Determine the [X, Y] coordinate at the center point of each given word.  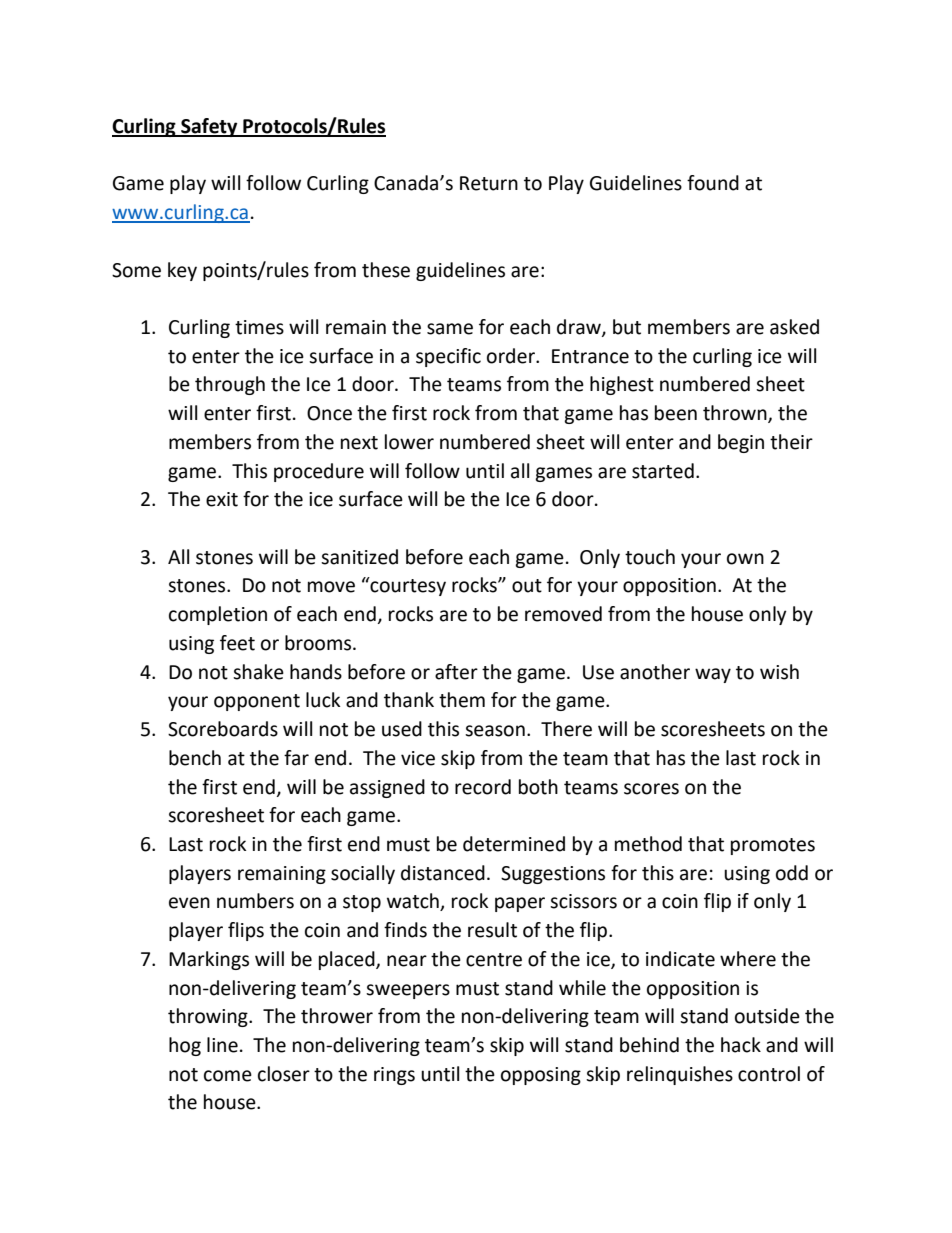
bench [195, 758]
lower [409, 442]
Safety [209, 127]
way [713, 675]
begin [741, 443]
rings [394, 1076]
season [495, 731]
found [713, 183]
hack [741, 1045]
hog [185, 1046]
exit [222, 499]
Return [489, 183]
